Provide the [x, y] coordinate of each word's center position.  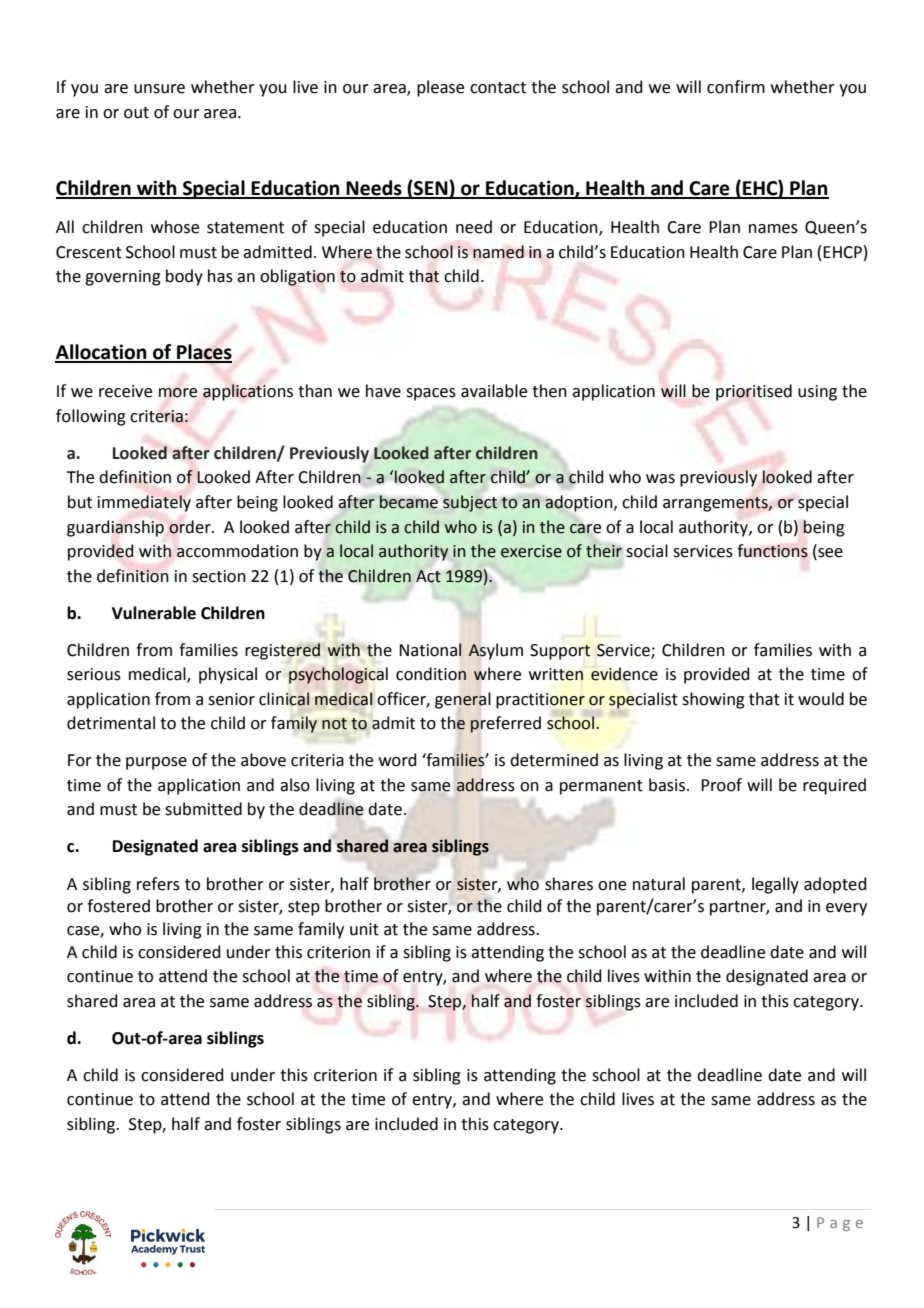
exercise [531, 551]
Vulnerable [154, 613]
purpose [156, 763]
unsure [159, 89]
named [498, 252]
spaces [431, 394]
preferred [505, 724]
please [440, 88]
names [773, 229]
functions [772, 551]
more [178, 393]
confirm [736, 87]
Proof [721, 785]
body [184, 277]
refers [158, 884]
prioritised [754, 392]
